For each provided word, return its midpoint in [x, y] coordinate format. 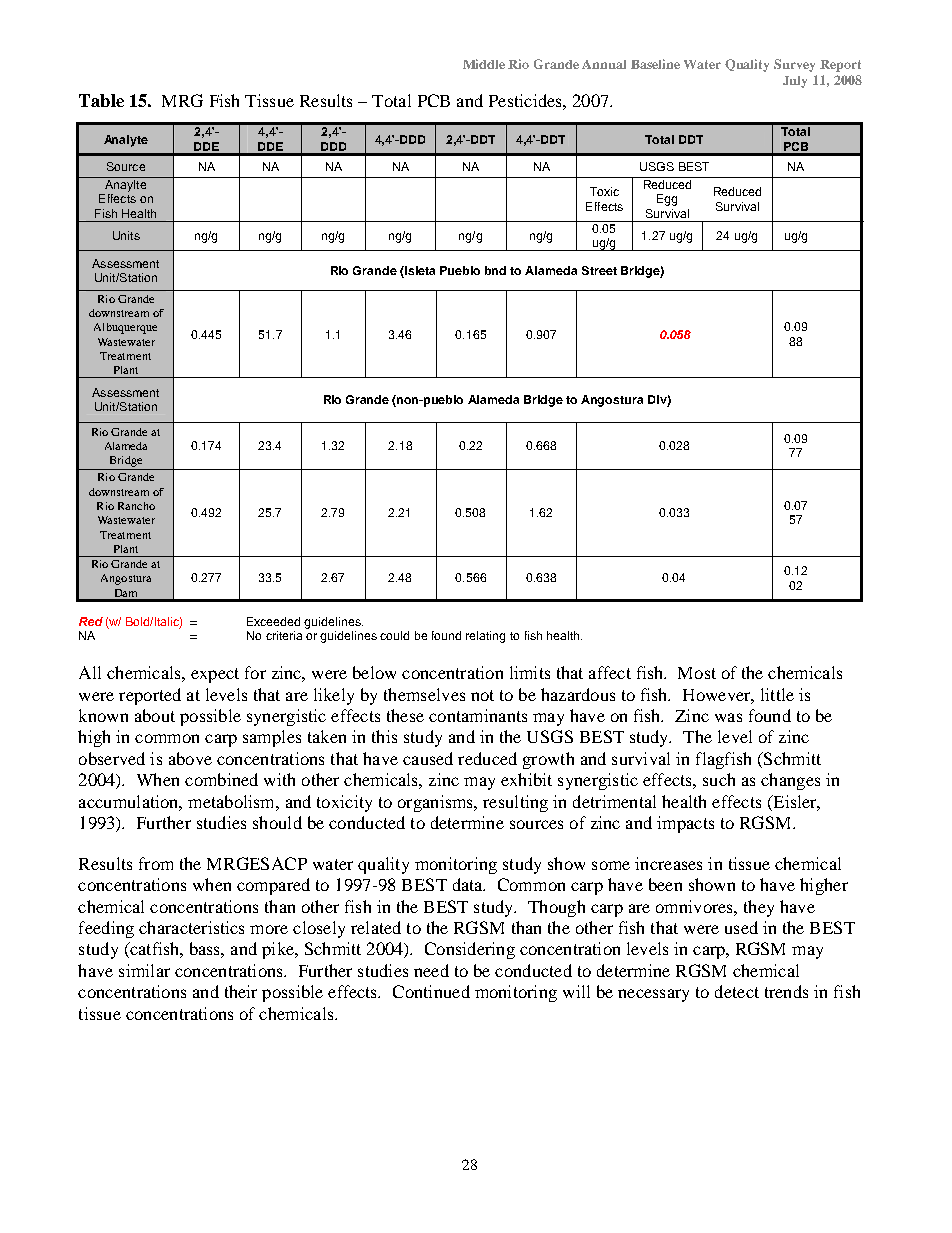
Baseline [655, 64]
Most [697, 673]
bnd [495, 270]
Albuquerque [125, 328]
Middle [484, 64]
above [190, 758]
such [719, 779]
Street [599, 270]
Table [101, 100]
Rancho [136, 506]
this [384, 736]
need [431, 970]
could [394, 635]
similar [144, 970]
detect [737, 991]
